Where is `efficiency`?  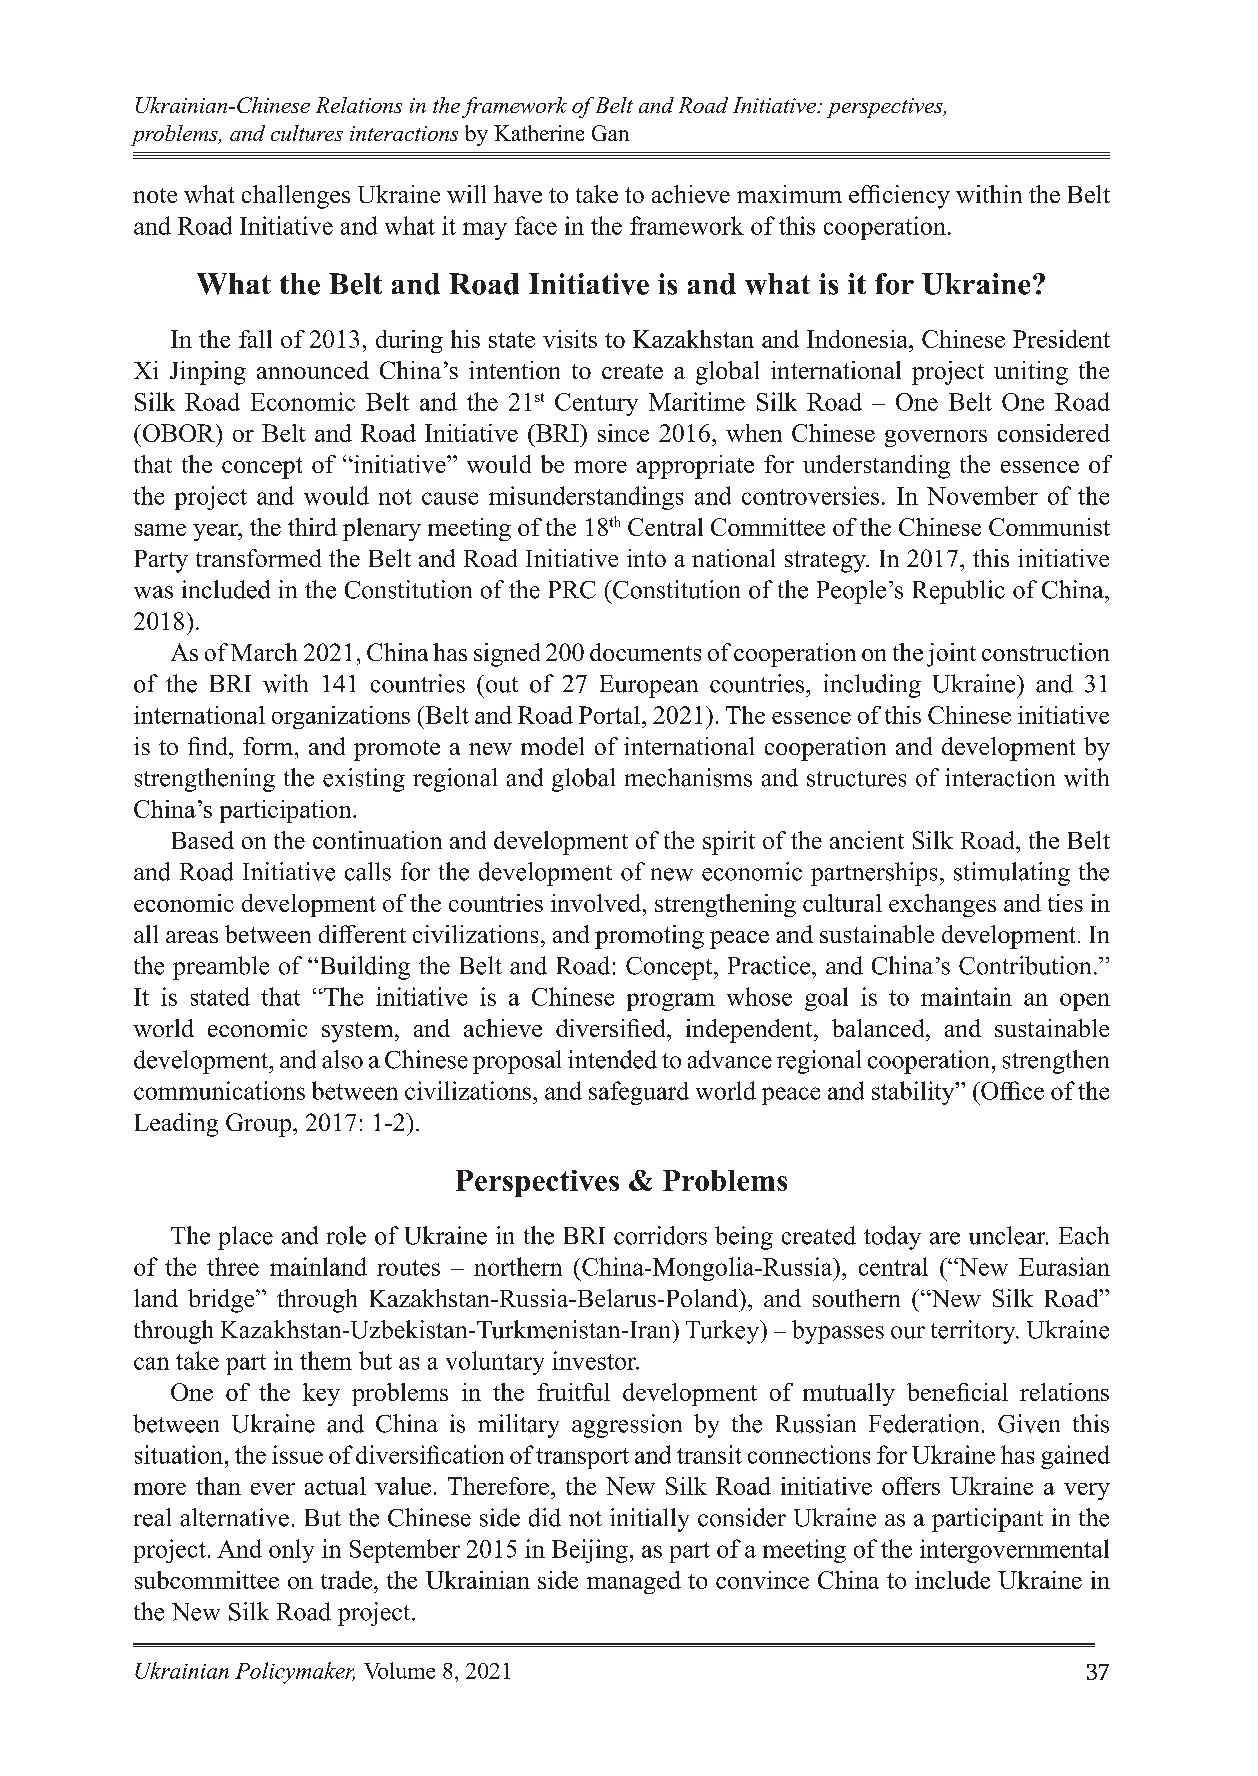
efficiency is located at coordinates (899, 197).
